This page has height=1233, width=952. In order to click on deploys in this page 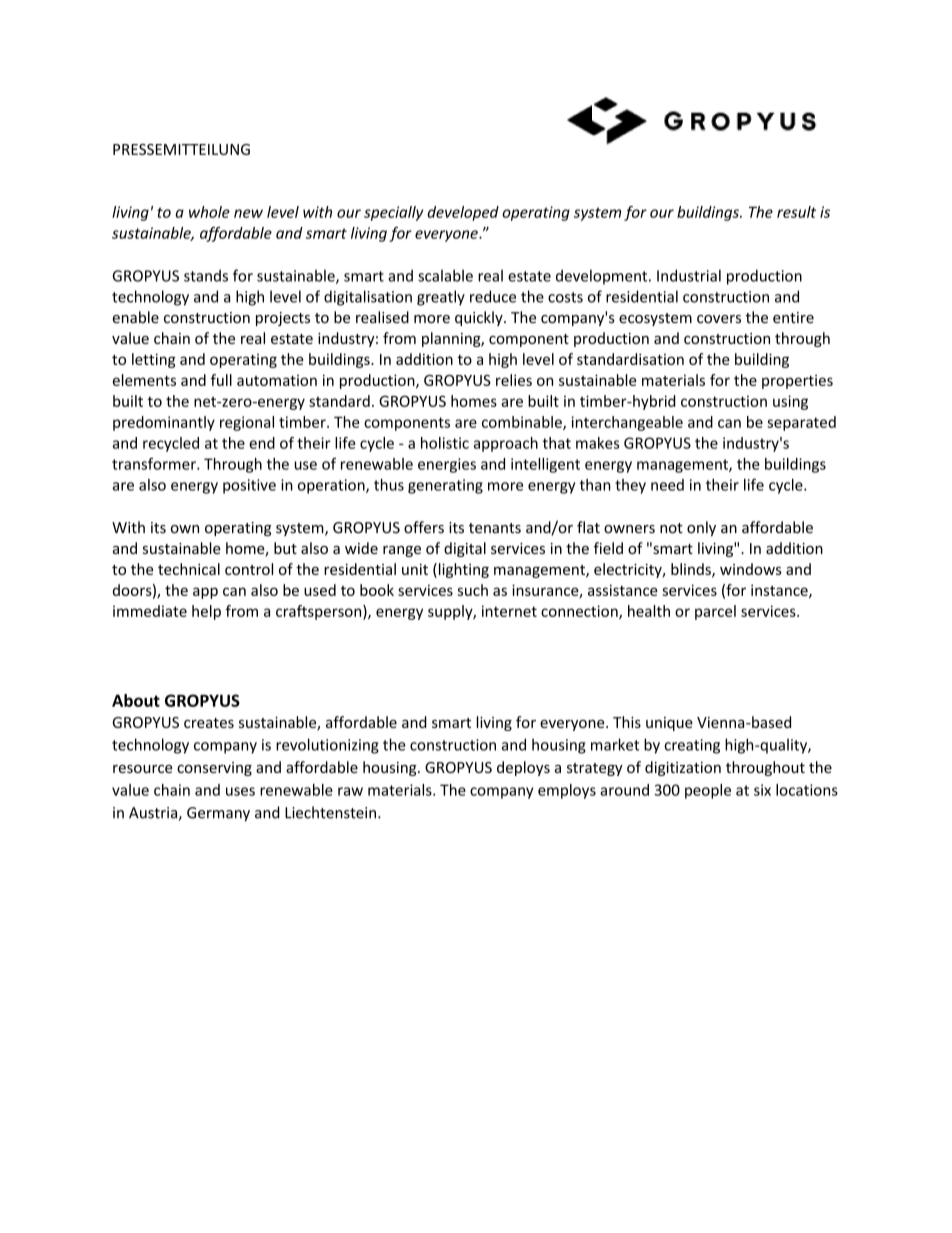, I will do `click(523, 768)`.
